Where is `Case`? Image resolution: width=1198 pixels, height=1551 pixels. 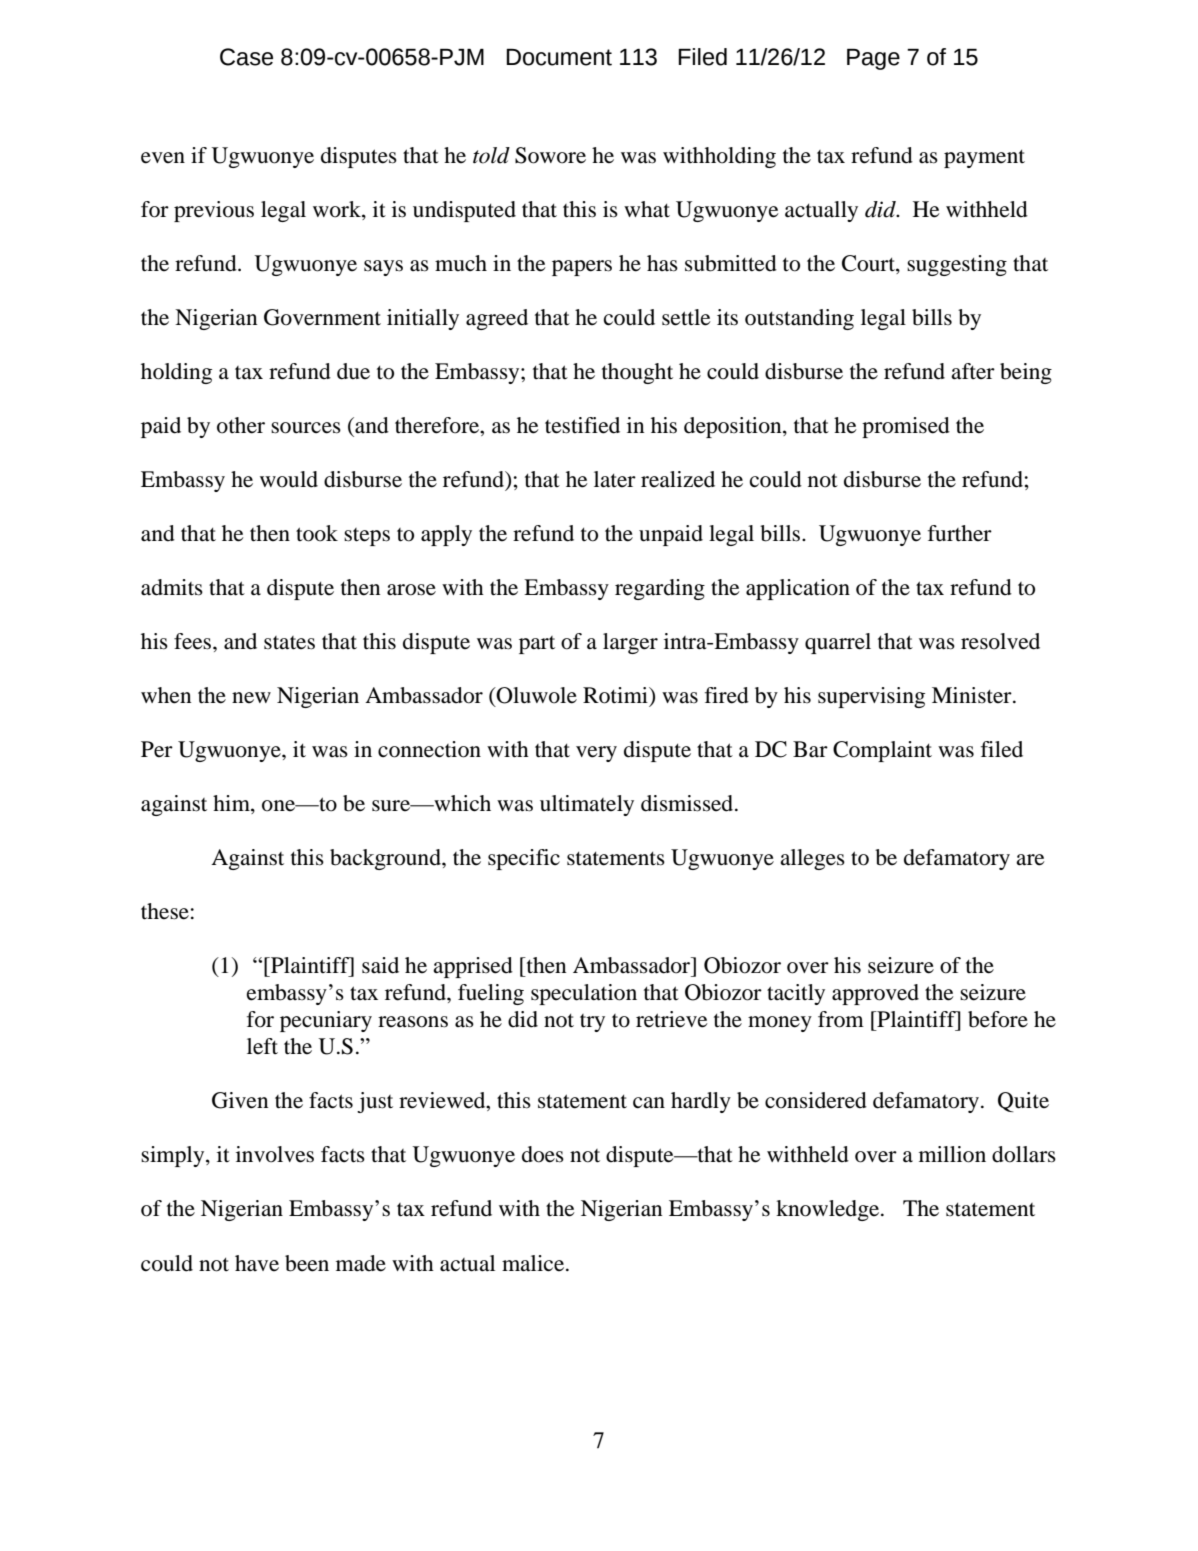
Case is located at coordinates (246, 57).
